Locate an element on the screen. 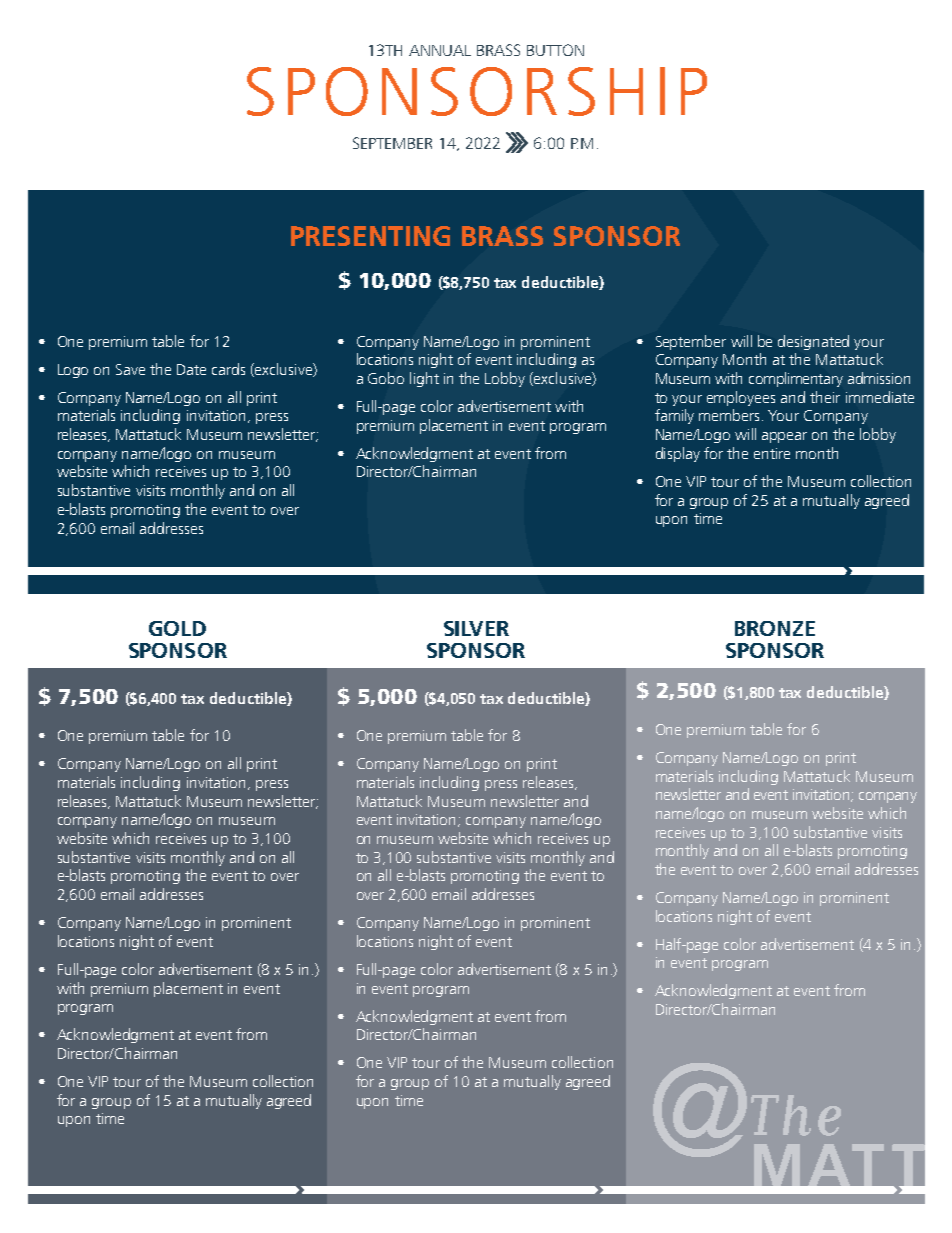  ANNUAL is located at coordinates (440, 50).
